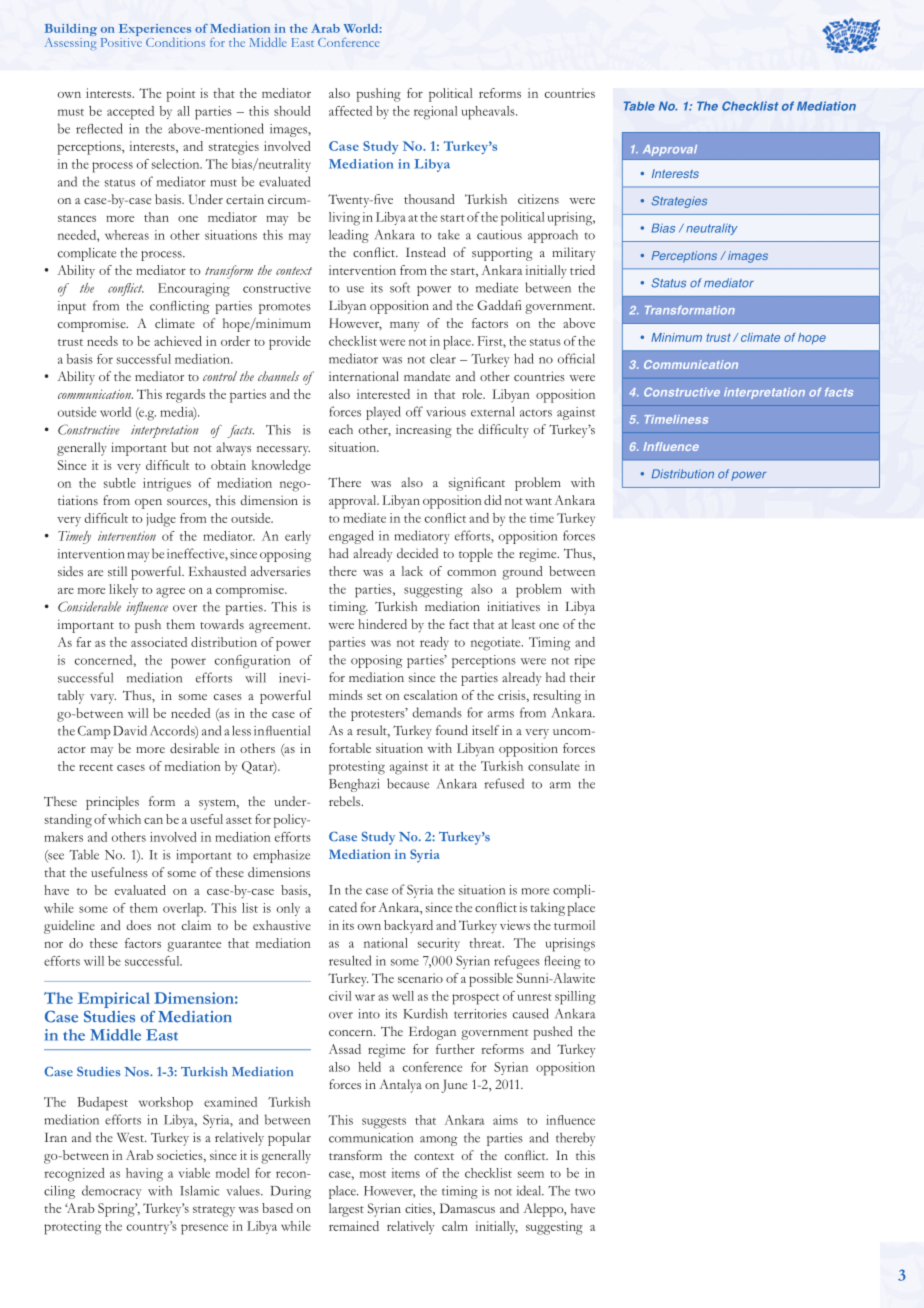 This screenshot has height=1308, width=924. What do you see at coordinates (290, 1192) in the screenshot?
I see `During` at bounding box center [290, 1192].
